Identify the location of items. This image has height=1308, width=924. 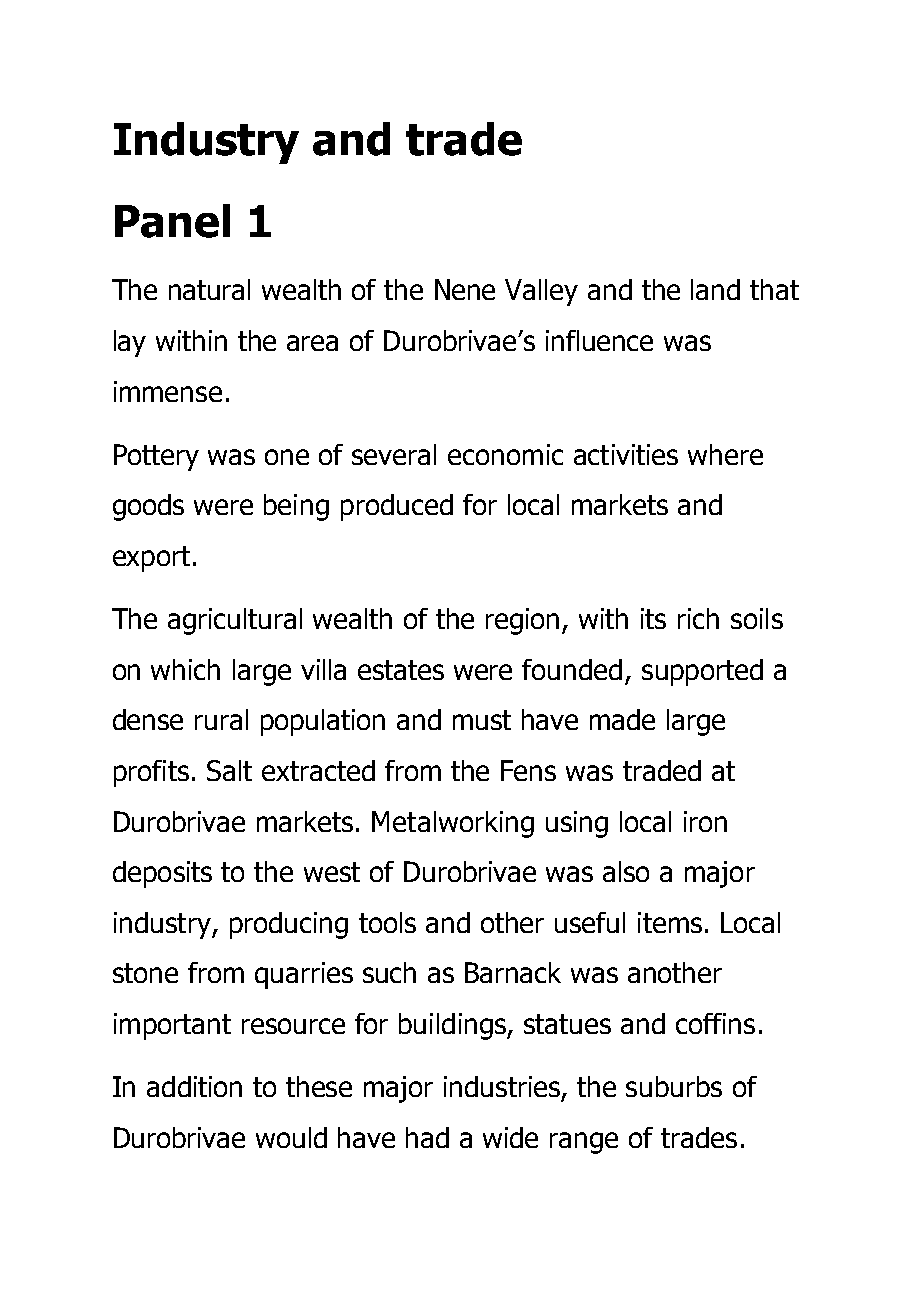
(670, 922).
